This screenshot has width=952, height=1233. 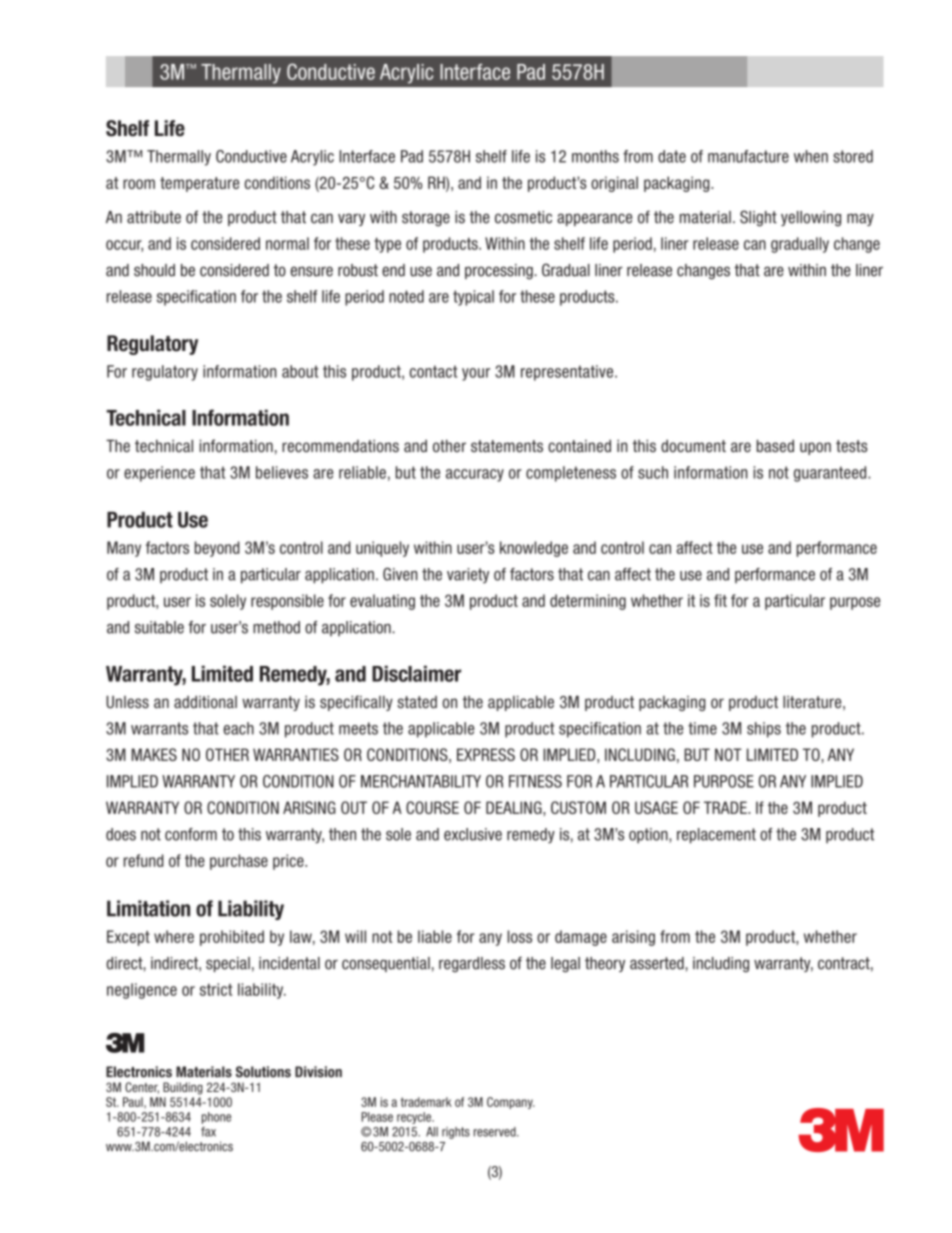 I want to click on purchase, so click(x=239, y=862).
